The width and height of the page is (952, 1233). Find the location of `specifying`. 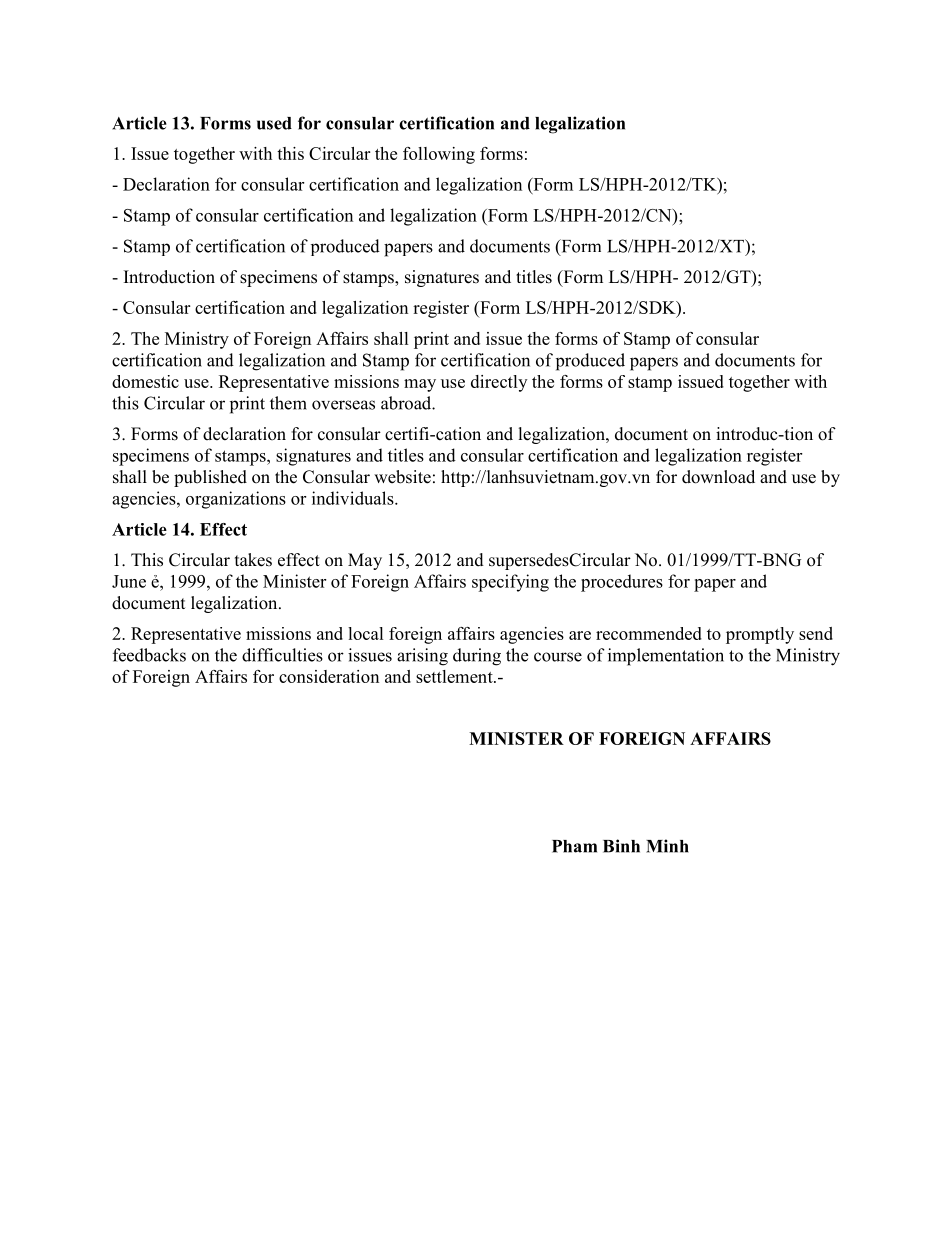

specifying is located at coordinates (510, 583).
